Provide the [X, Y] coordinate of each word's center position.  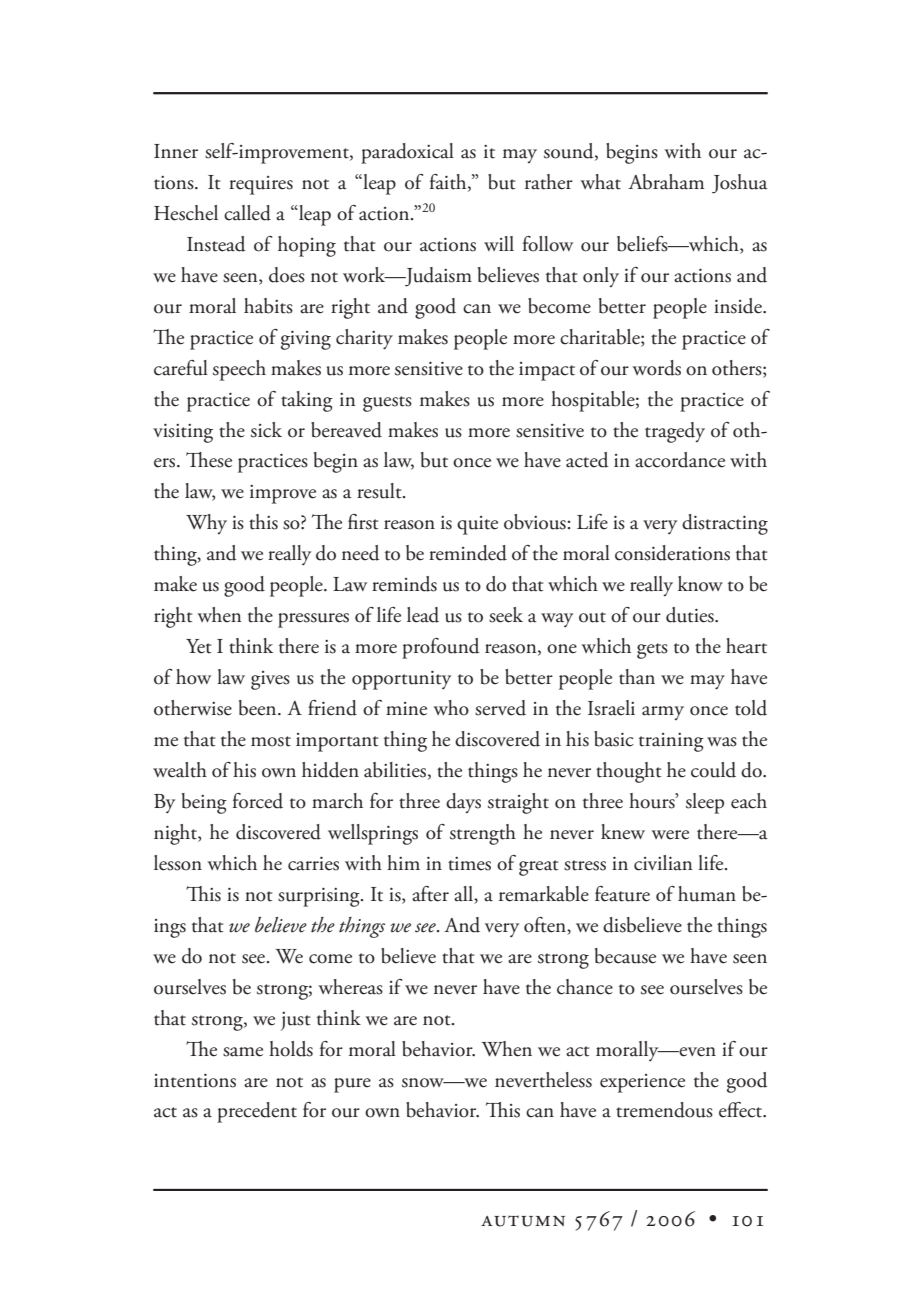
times [469, 864]
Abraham [666, 182]
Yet [198, 646]
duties [691, 615]
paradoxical [407, 153]
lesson [178, 863]
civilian [663, 863]
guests [387, 404]
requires [261, 185]
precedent [257, 1112]
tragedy [675, 432]
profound [441, 648]
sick [266, 430]
